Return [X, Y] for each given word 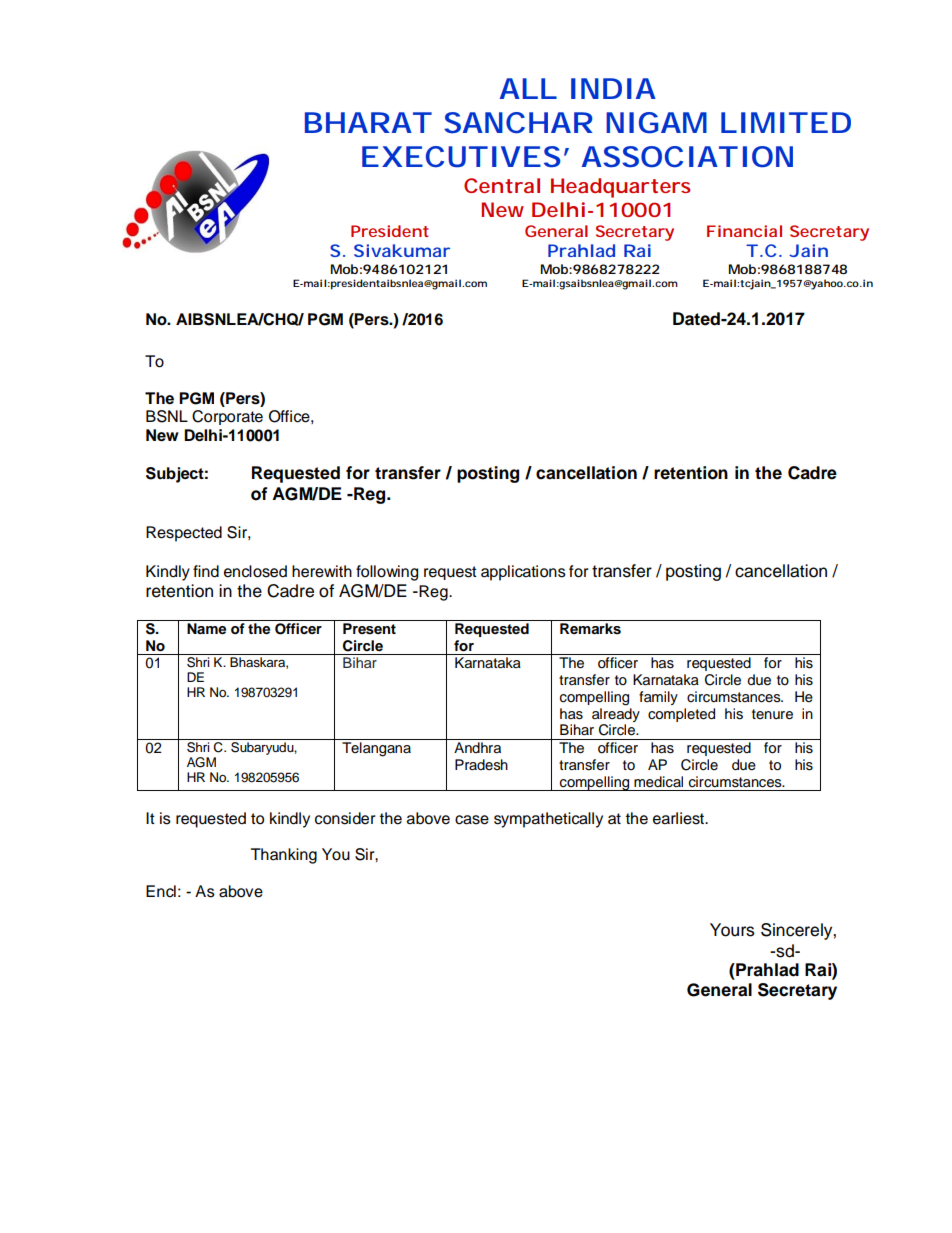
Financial [744, 231]
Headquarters [621, 188]
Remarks [590, 629]
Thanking [284, 856]
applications [523, 573]
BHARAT [366, 122]
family [658, 698]
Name [206, 628]
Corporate [227, 417]
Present [369, 629]
